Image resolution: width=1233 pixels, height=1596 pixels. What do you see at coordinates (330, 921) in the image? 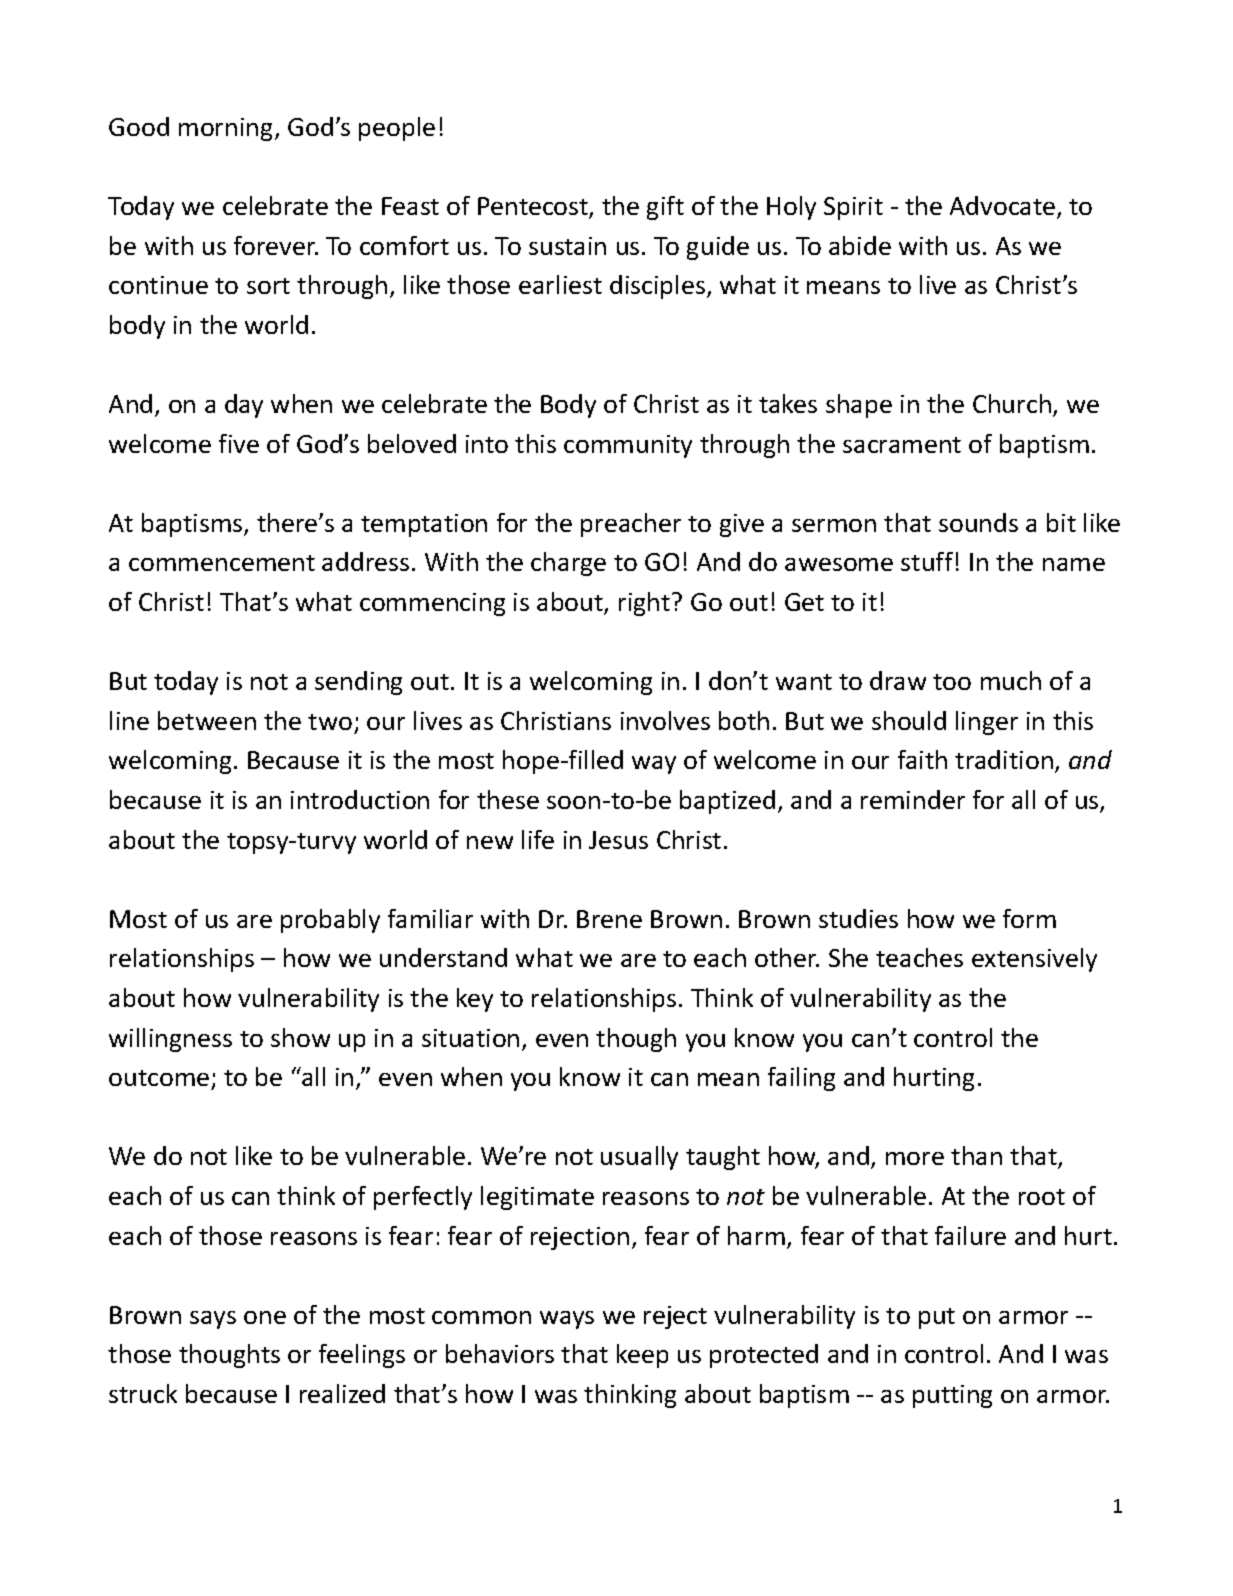
I see `probably` at bounding box center [330, 921].
